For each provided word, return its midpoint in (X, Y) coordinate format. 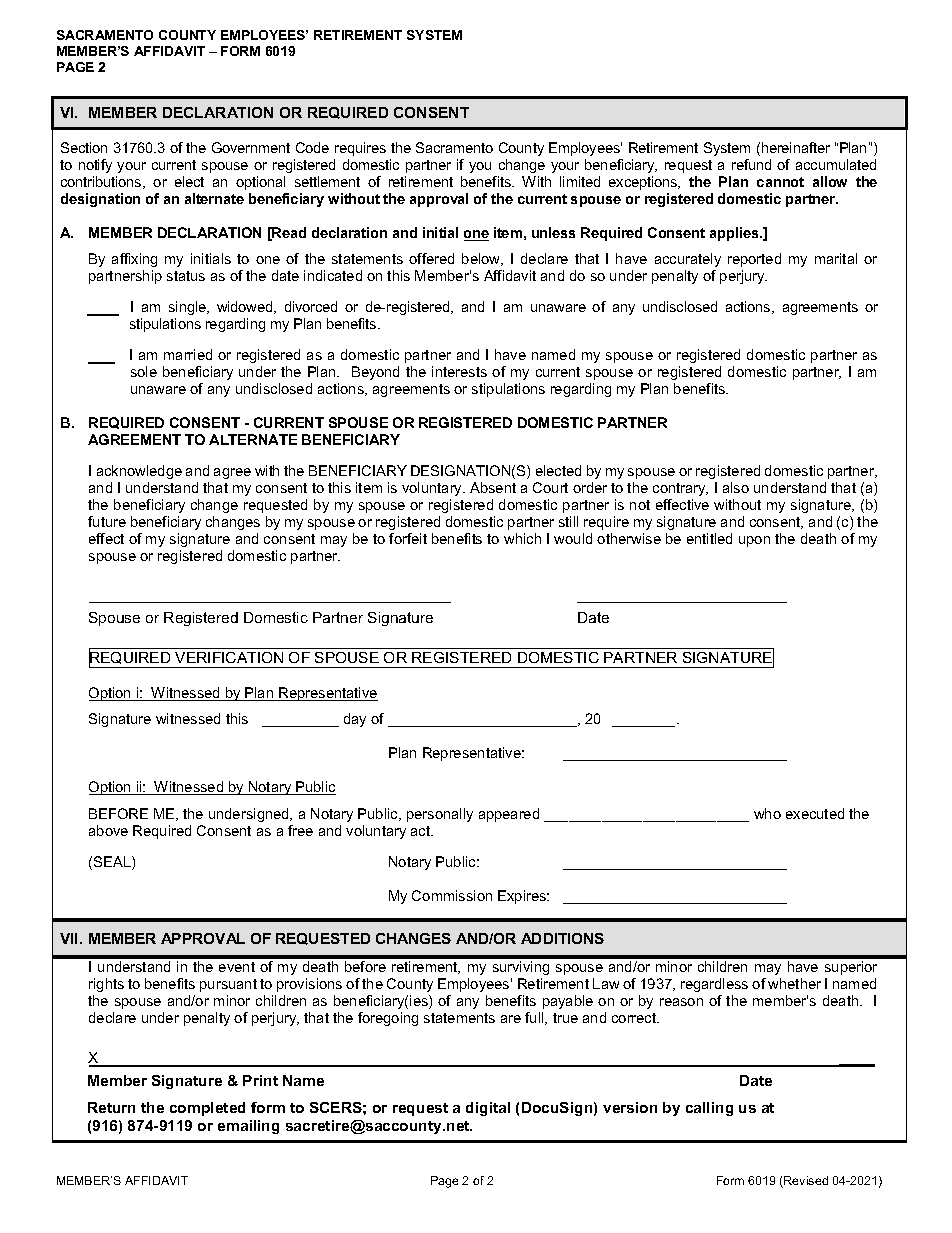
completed (207, 1109)
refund (751, 164)
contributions (102, 182)
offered (431, 258)
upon (754, 541)
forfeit (408, 538)
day (355, 720)
